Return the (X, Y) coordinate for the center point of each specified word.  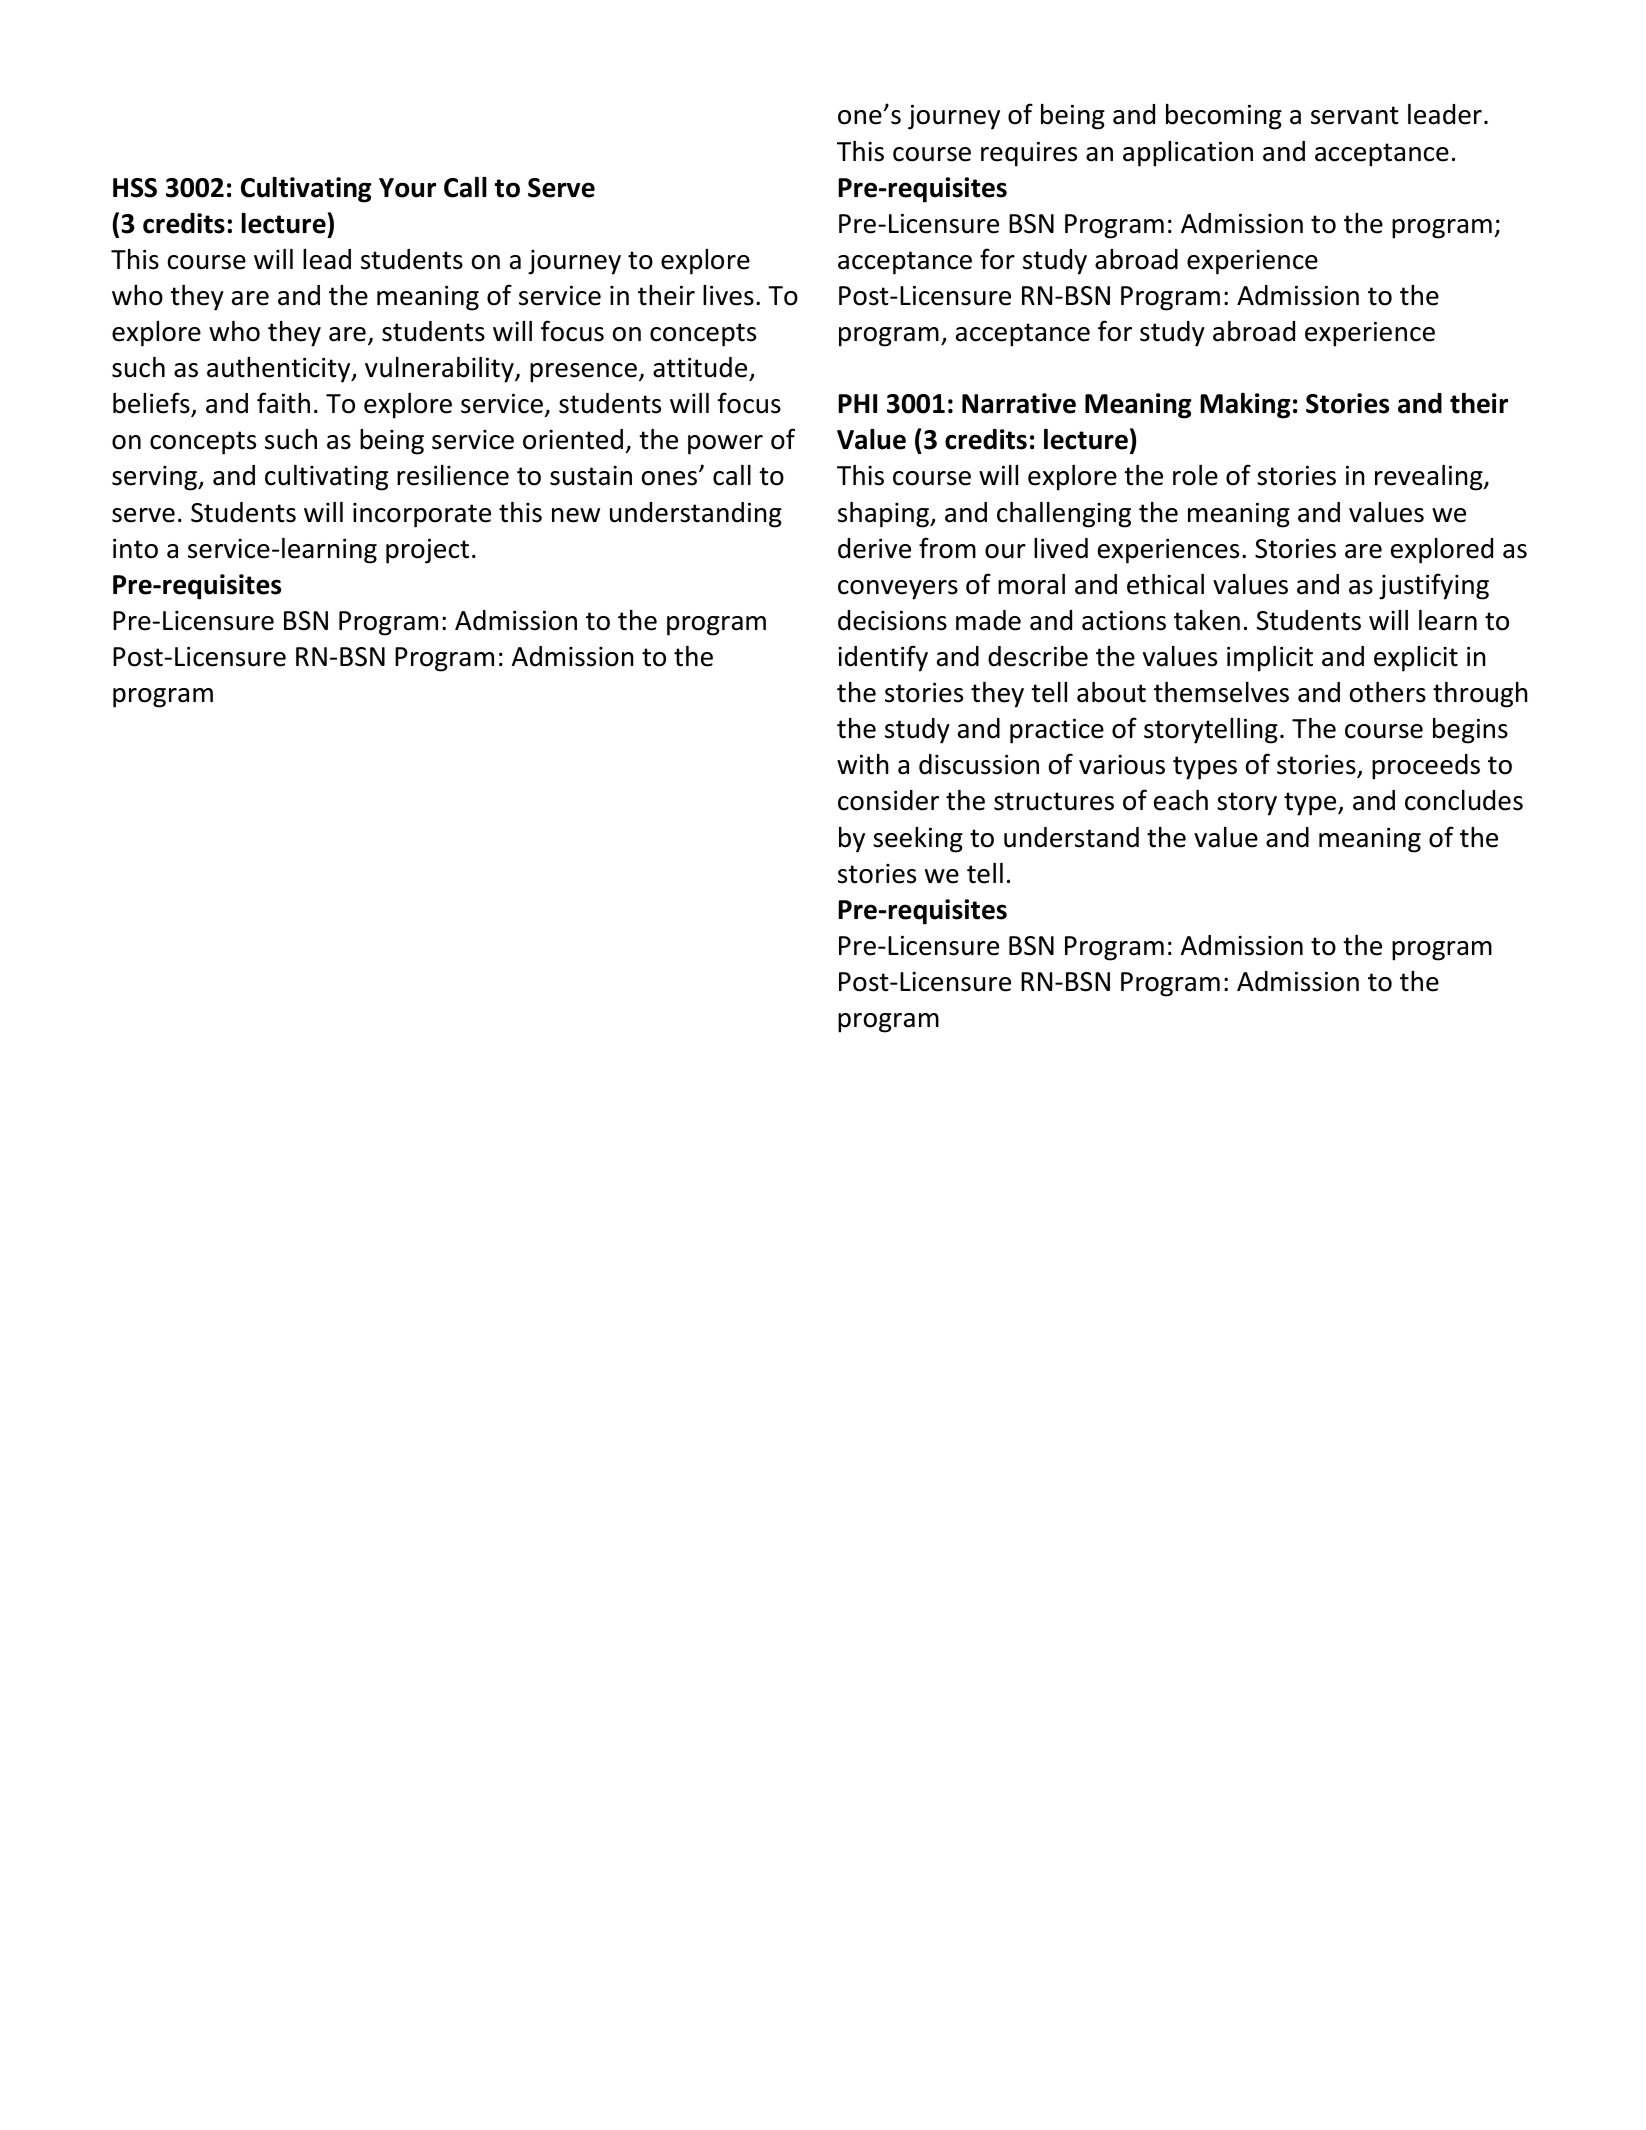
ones (671, 478)
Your (407, 188)
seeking (918, 840)
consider (888, 800)
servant (1355, 115)
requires (1029, 154)
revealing (1430, 478)
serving (156, 478)
